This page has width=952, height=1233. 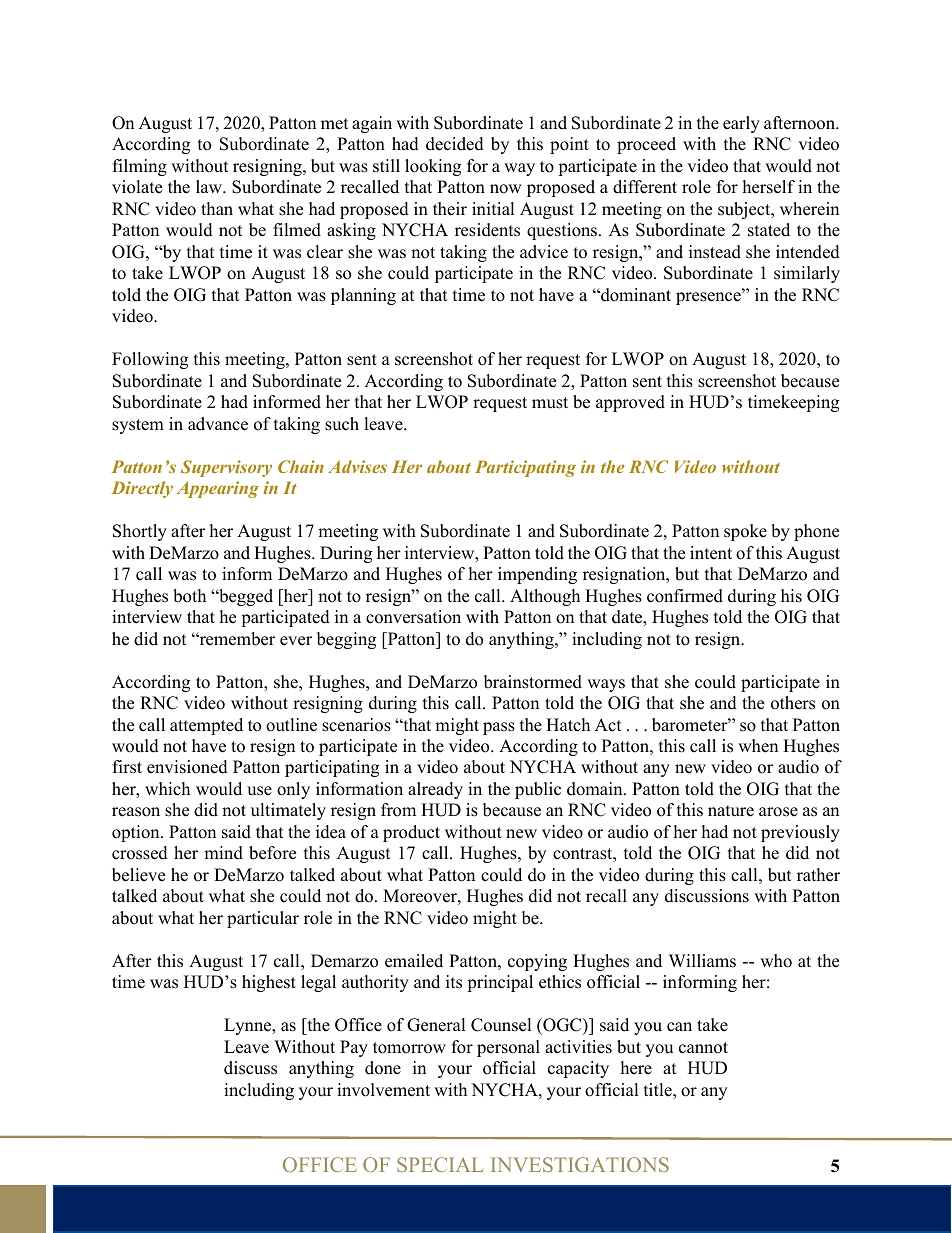 What do you see at coordinates (685, 596) in the page?
I see `confirmed` at bounding box center [685, 596].
